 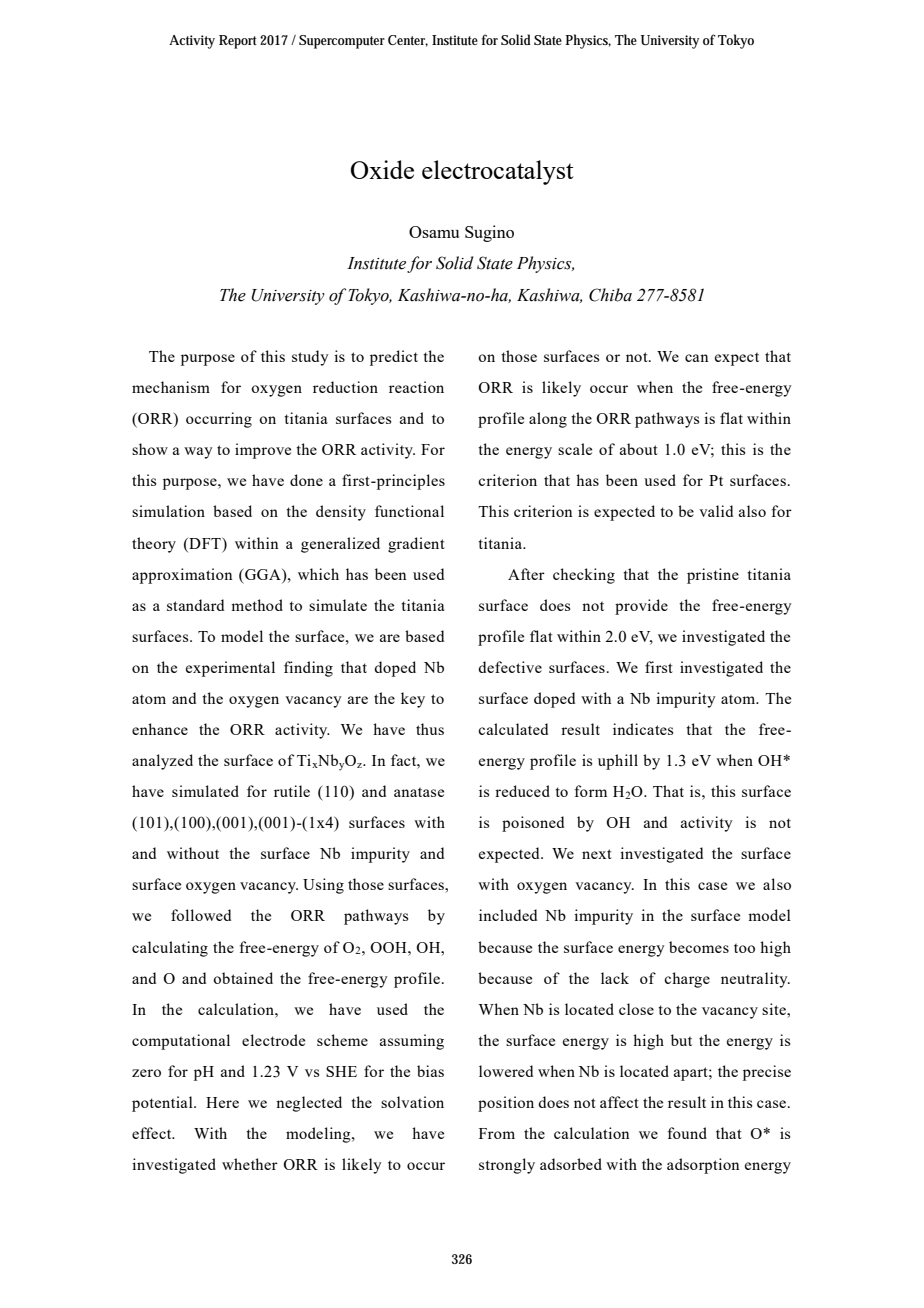 What do you see at coordinates (201, 915) in the screenshot?
I see `followed` at bounding box center [201, 915].
